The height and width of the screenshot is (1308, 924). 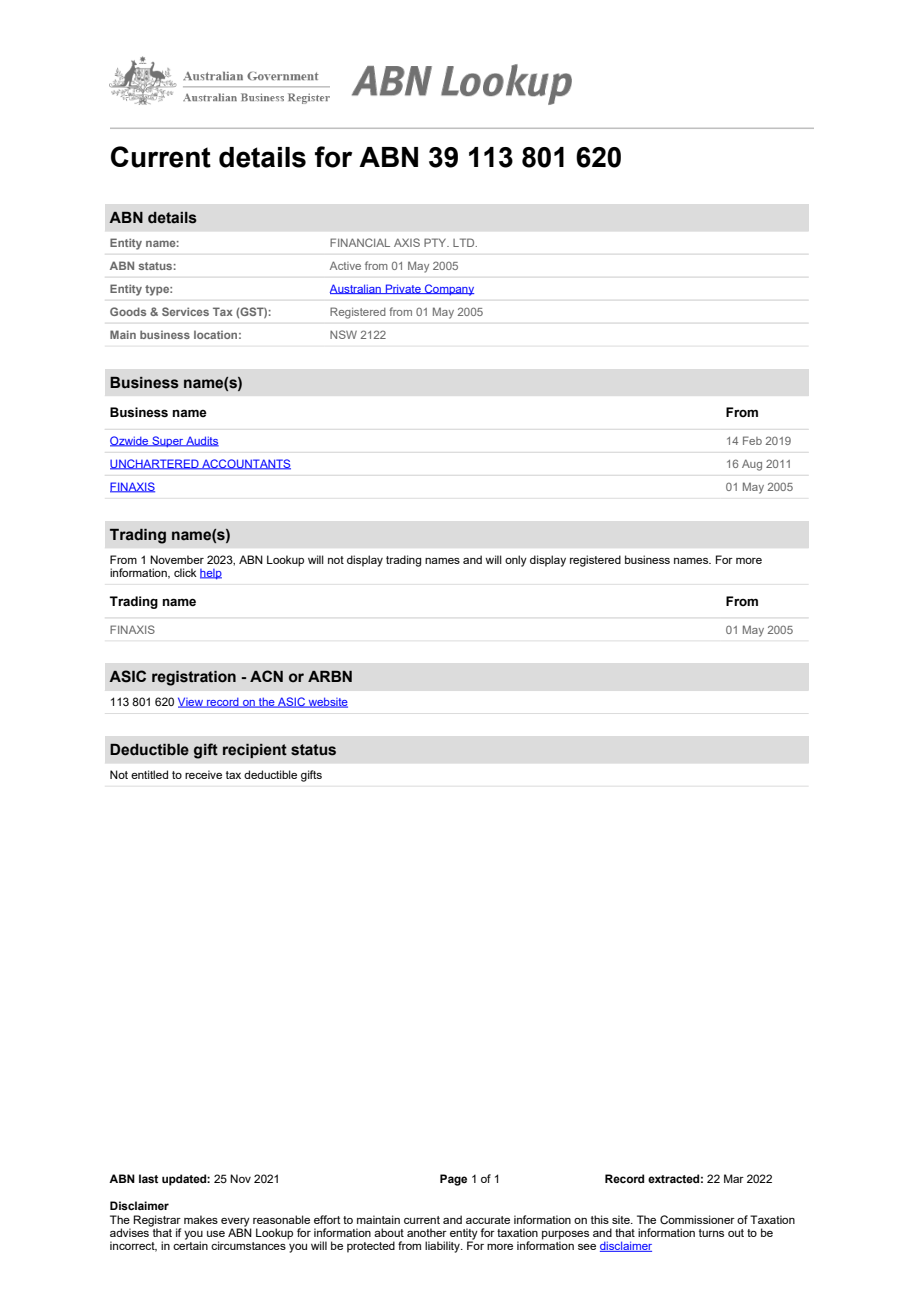 What do you see at coordinates (255, 751) in the screenshot?
I see `recipient` at bounding box center [255, 751].
